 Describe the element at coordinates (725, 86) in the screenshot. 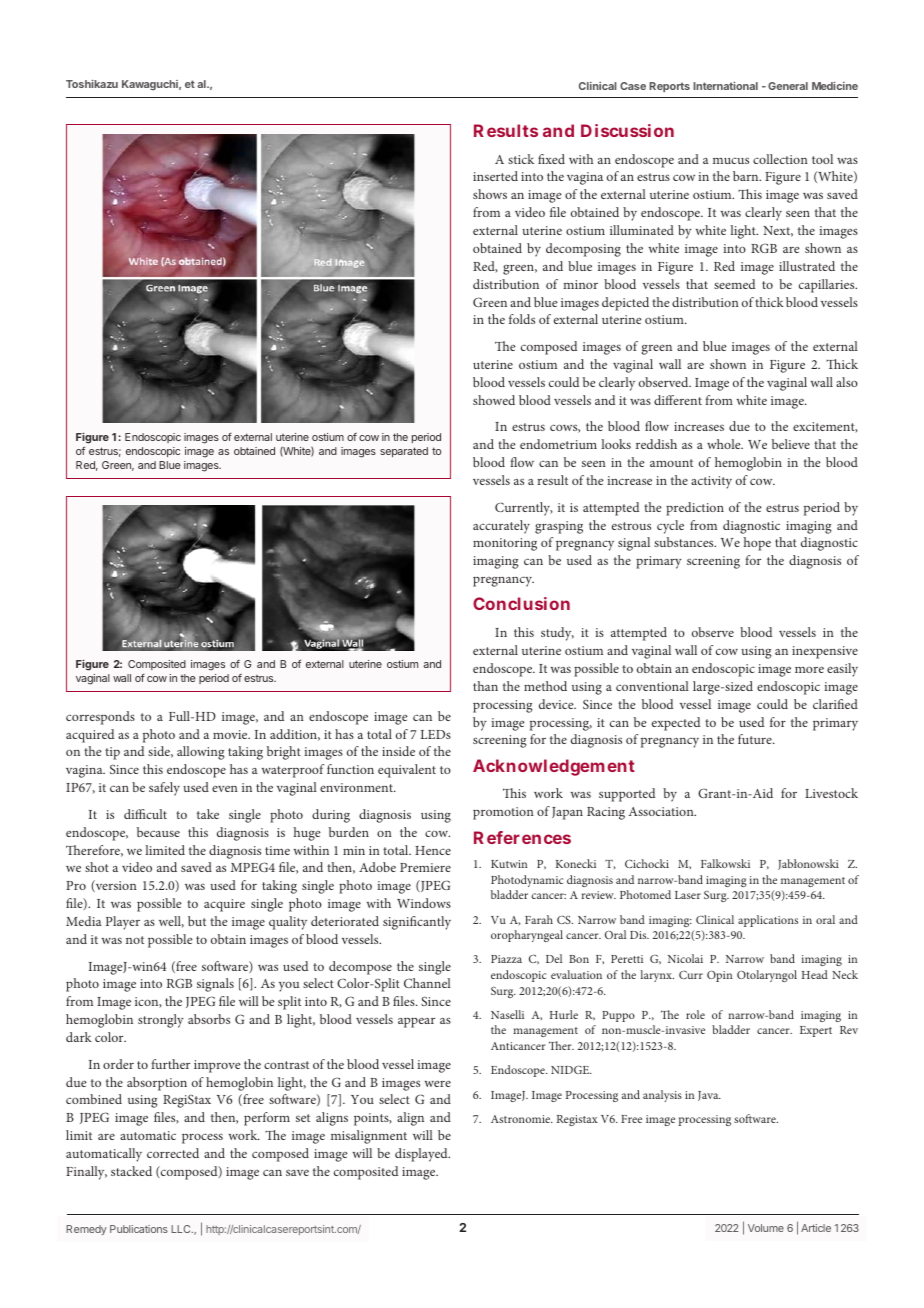

I see `International` at that location.
